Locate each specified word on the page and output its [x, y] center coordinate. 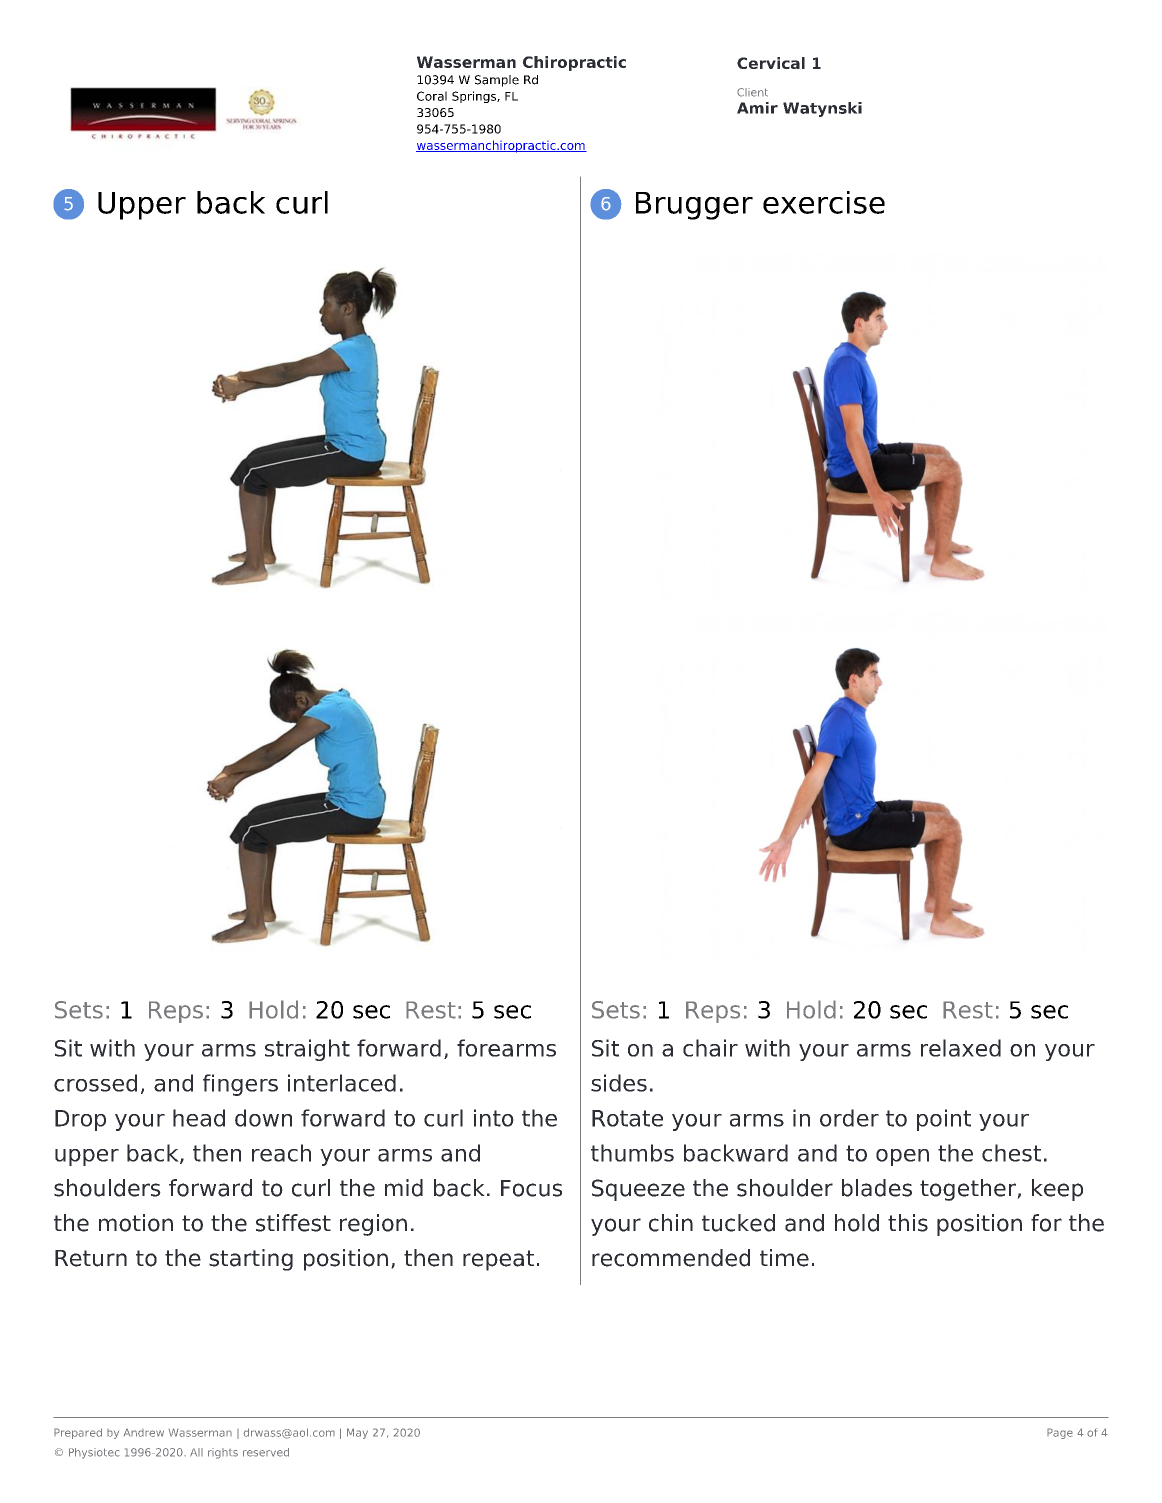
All [196, 1452]
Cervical [771, 63]
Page [1060, 1433]
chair [710, 1048]
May [357, 1433]
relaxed [961, 1048]
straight [307, 1050]
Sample [497, 81]
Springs [475, 97]
